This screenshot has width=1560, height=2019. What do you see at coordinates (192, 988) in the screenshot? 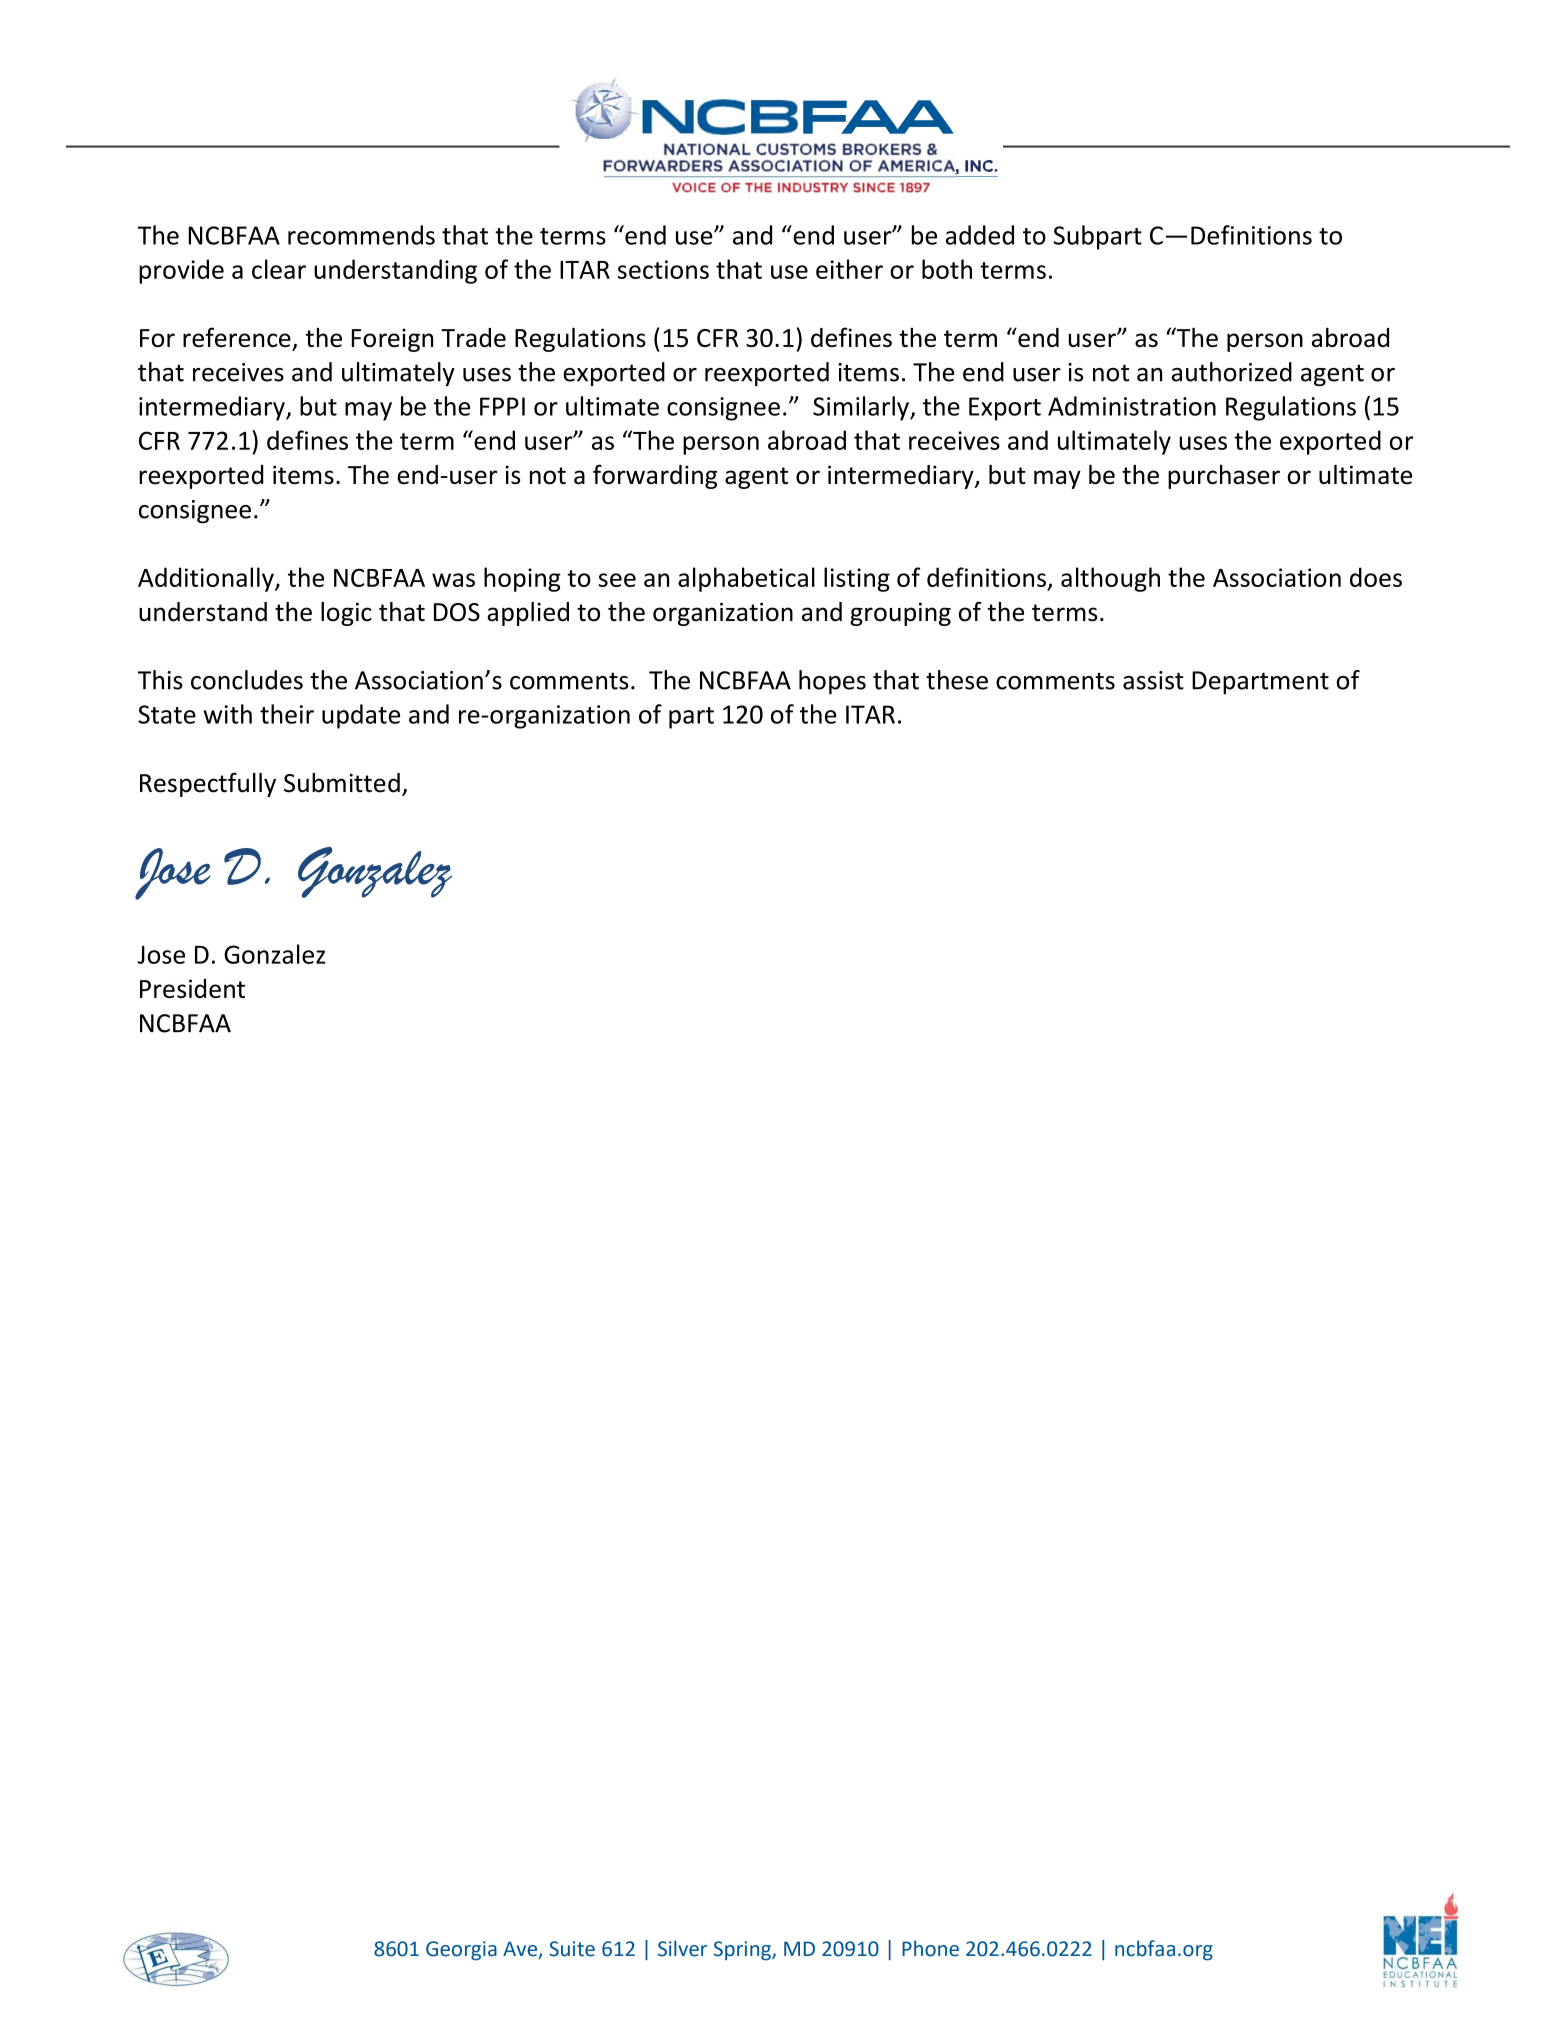
I see `President` at bounding box center [192, 988].
